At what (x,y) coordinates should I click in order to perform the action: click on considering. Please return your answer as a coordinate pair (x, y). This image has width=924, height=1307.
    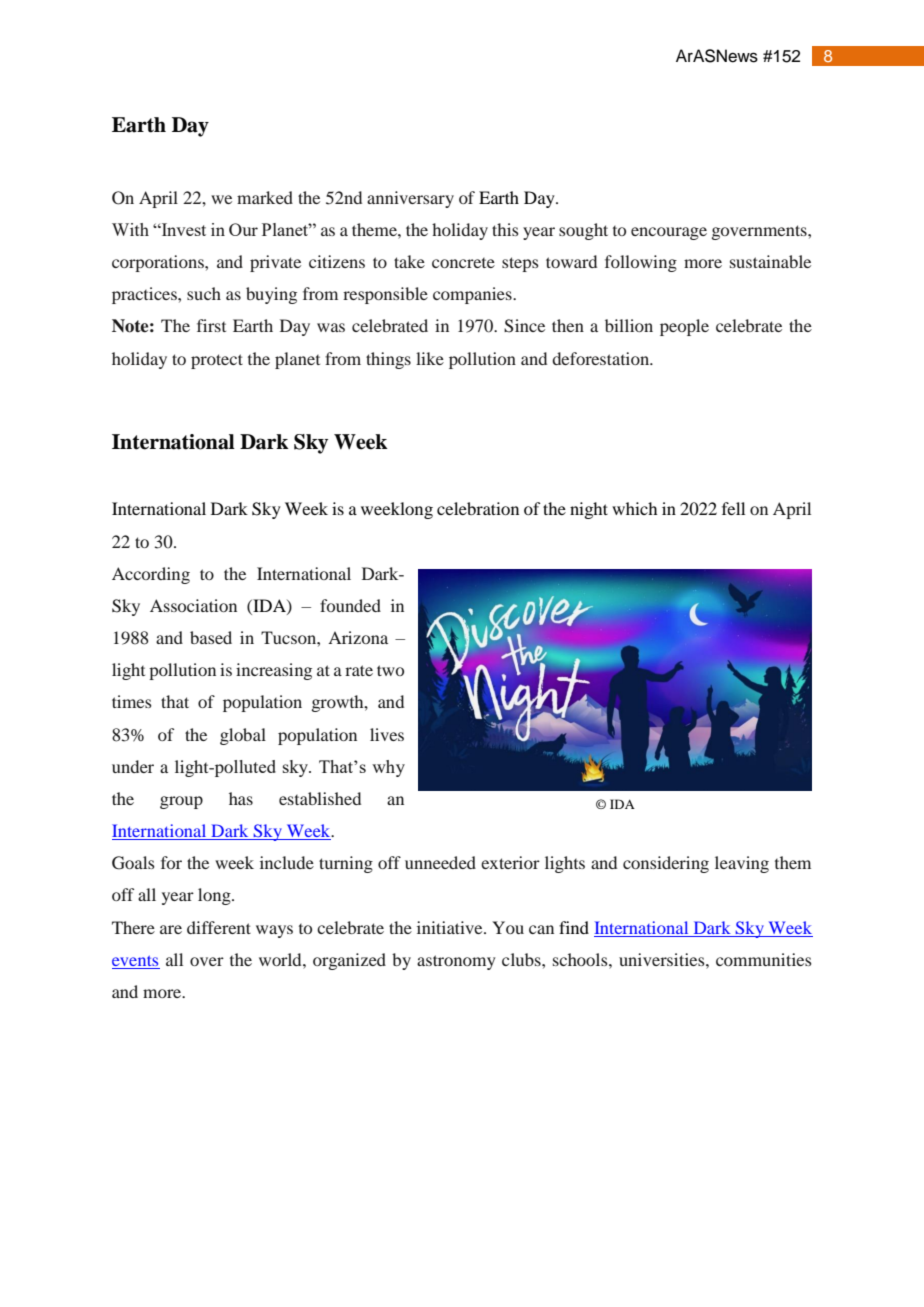
    Looking at the image, I should click on (666, 864).
